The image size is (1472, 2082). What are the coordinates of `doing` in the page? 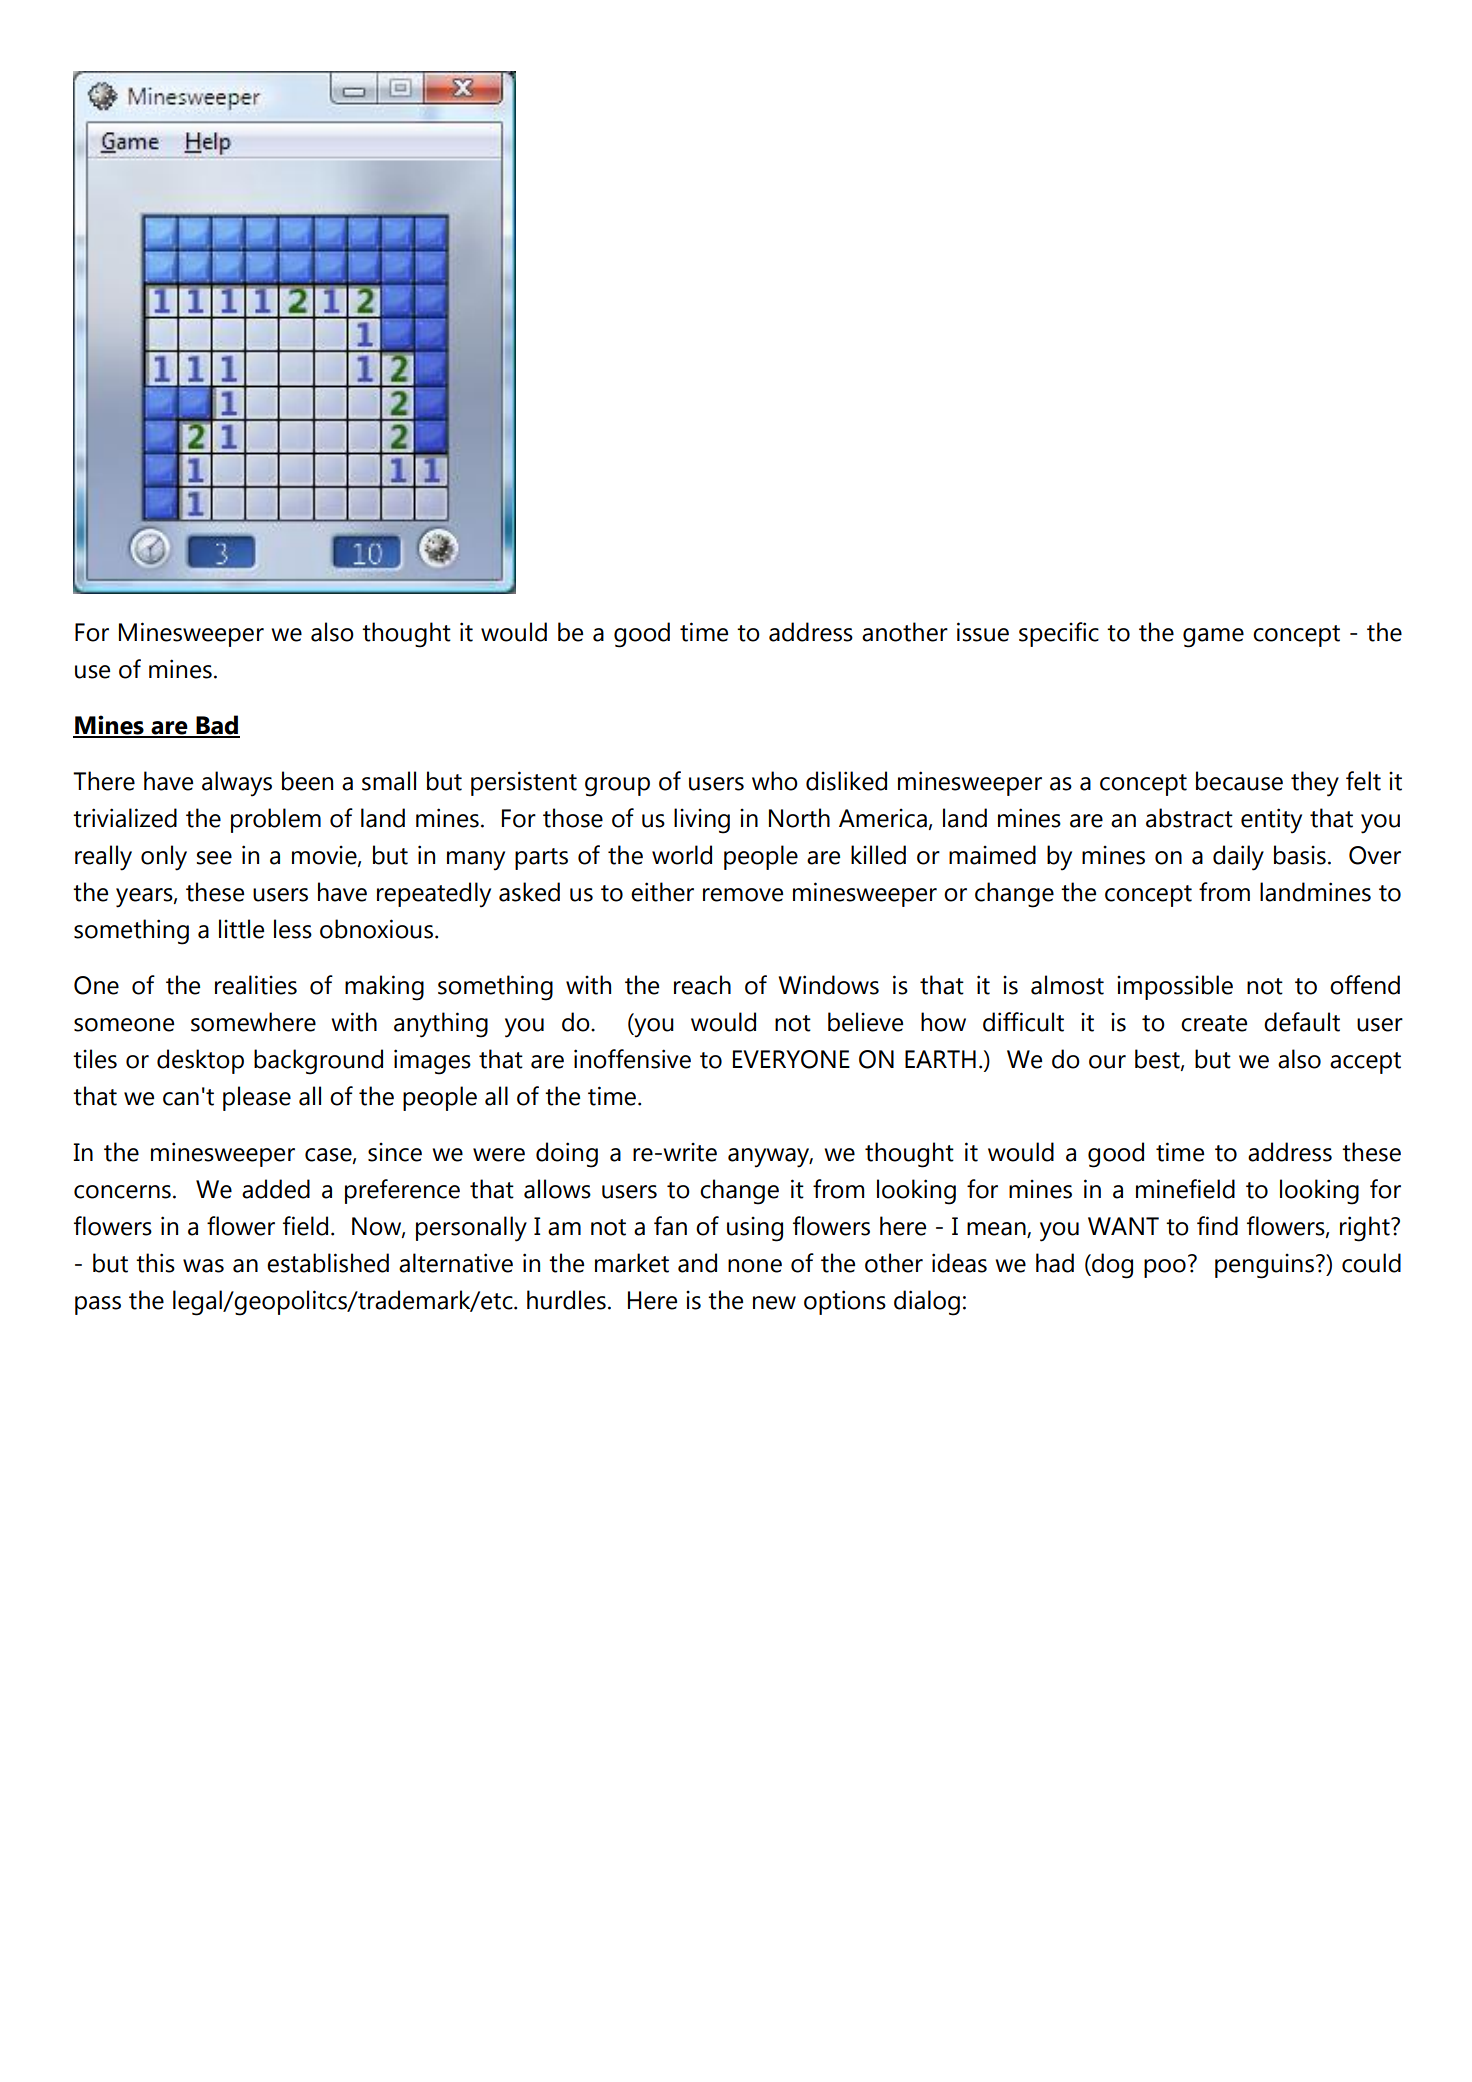 It's located at (567, 1155).
